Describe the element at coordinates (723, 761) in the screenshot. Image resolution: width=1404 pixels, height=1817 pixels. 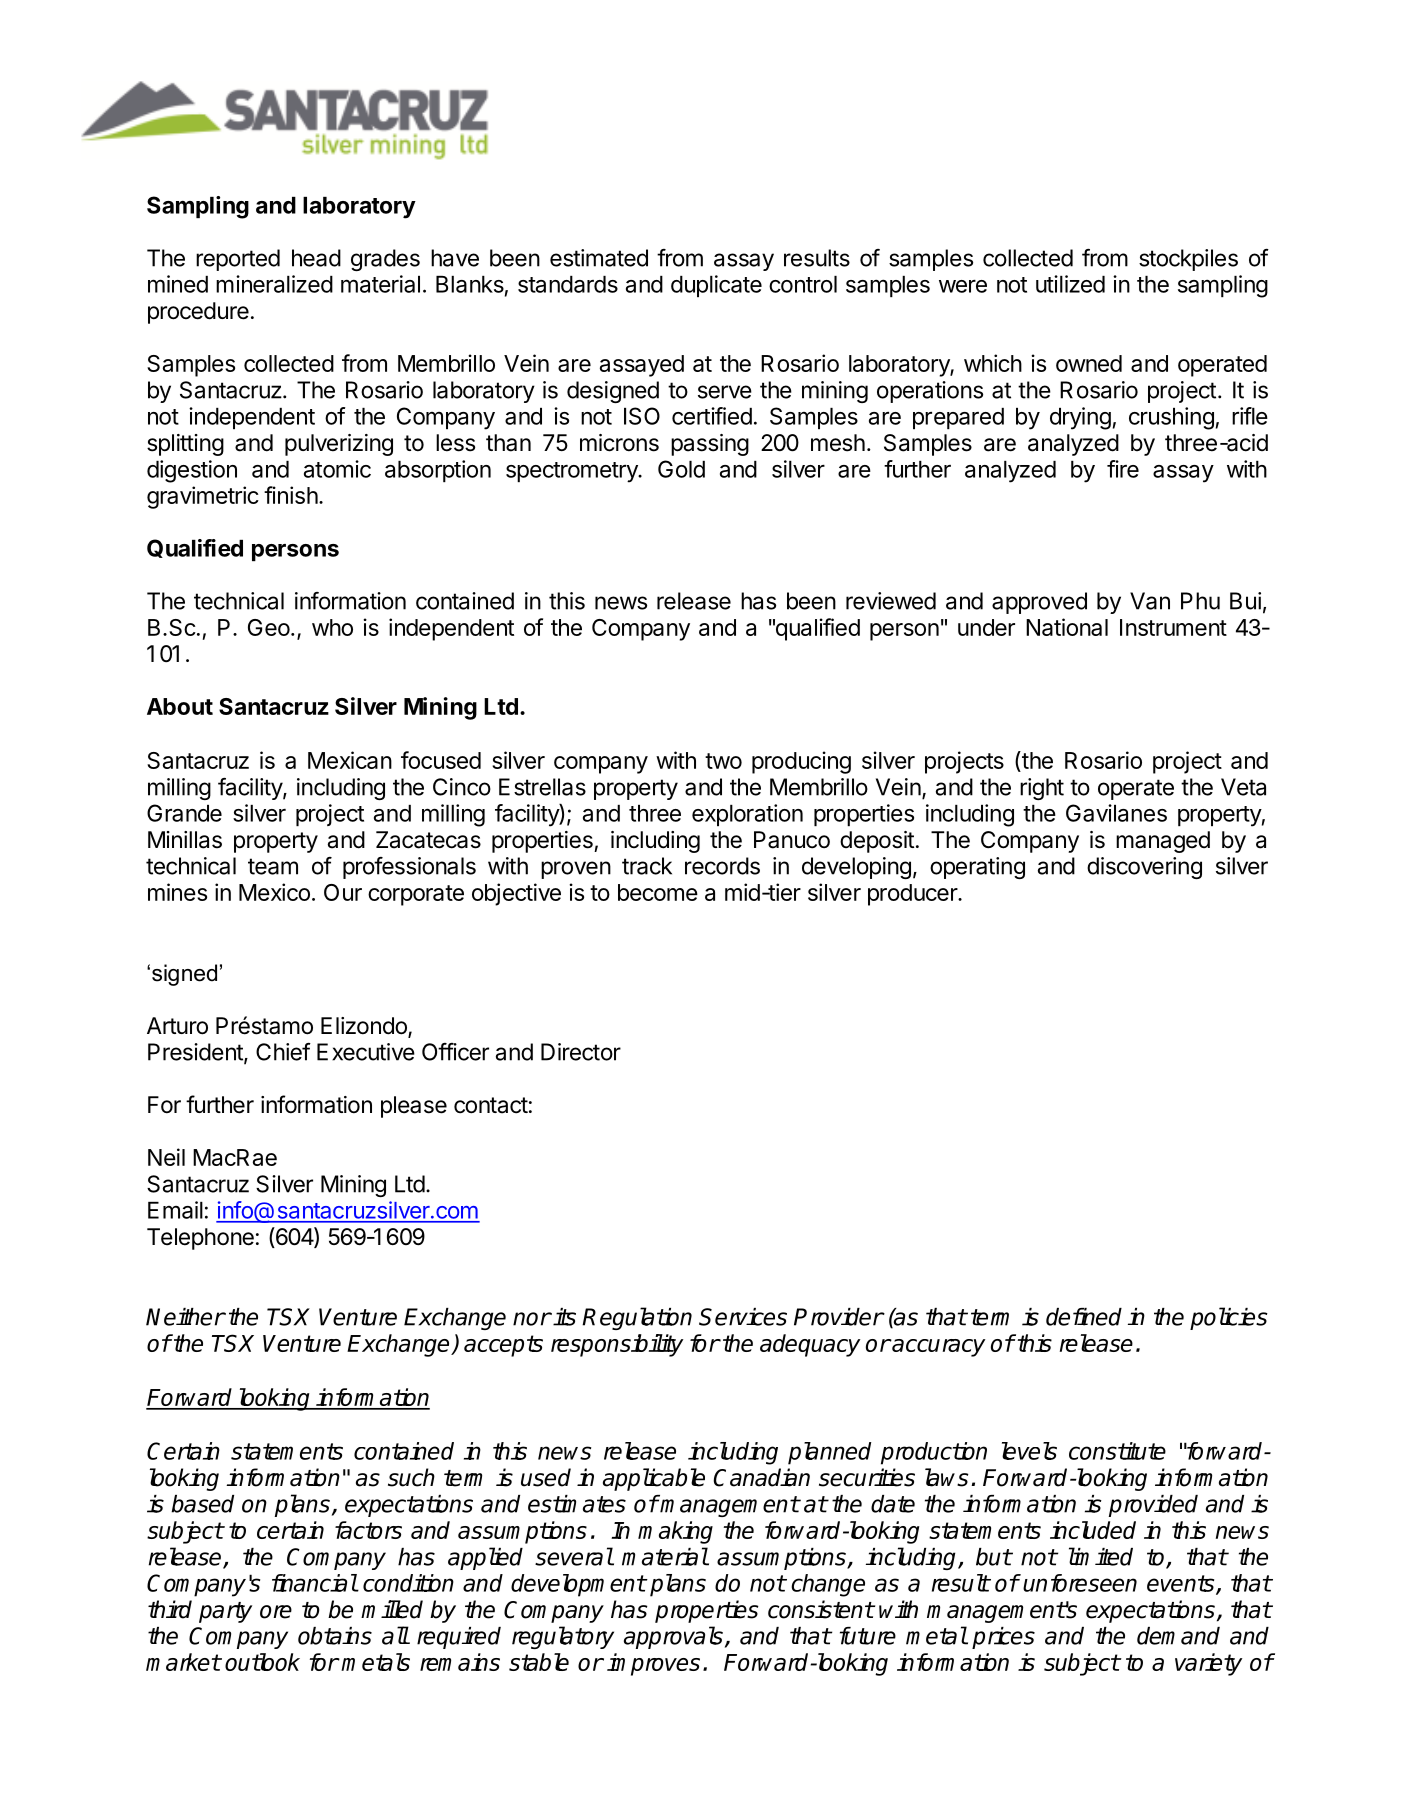
I see `two` at that location.
